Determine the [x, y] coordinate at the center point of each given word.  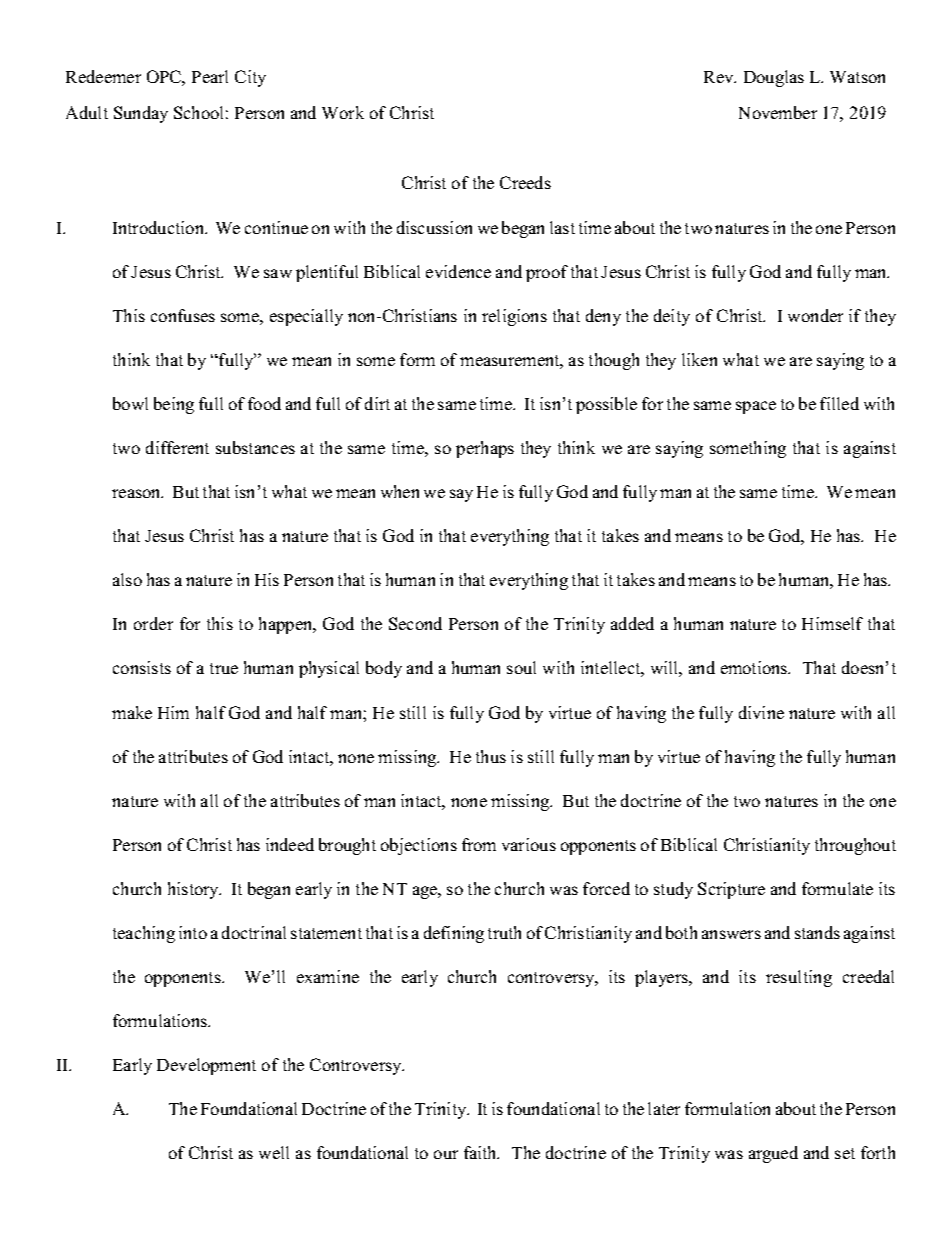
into [193, 932]
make [132, 712]
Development [206, 1066]
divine [761, 712]
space [756, 407]
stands [817, 932]
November [778, 112]
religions [514, 317]
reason [137, 493]
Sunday [141, 114]
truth [504, 932]
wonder [815, 315]
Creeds [525, 182]
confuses [183, 315]
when [400, 491]
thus [491, 756]
